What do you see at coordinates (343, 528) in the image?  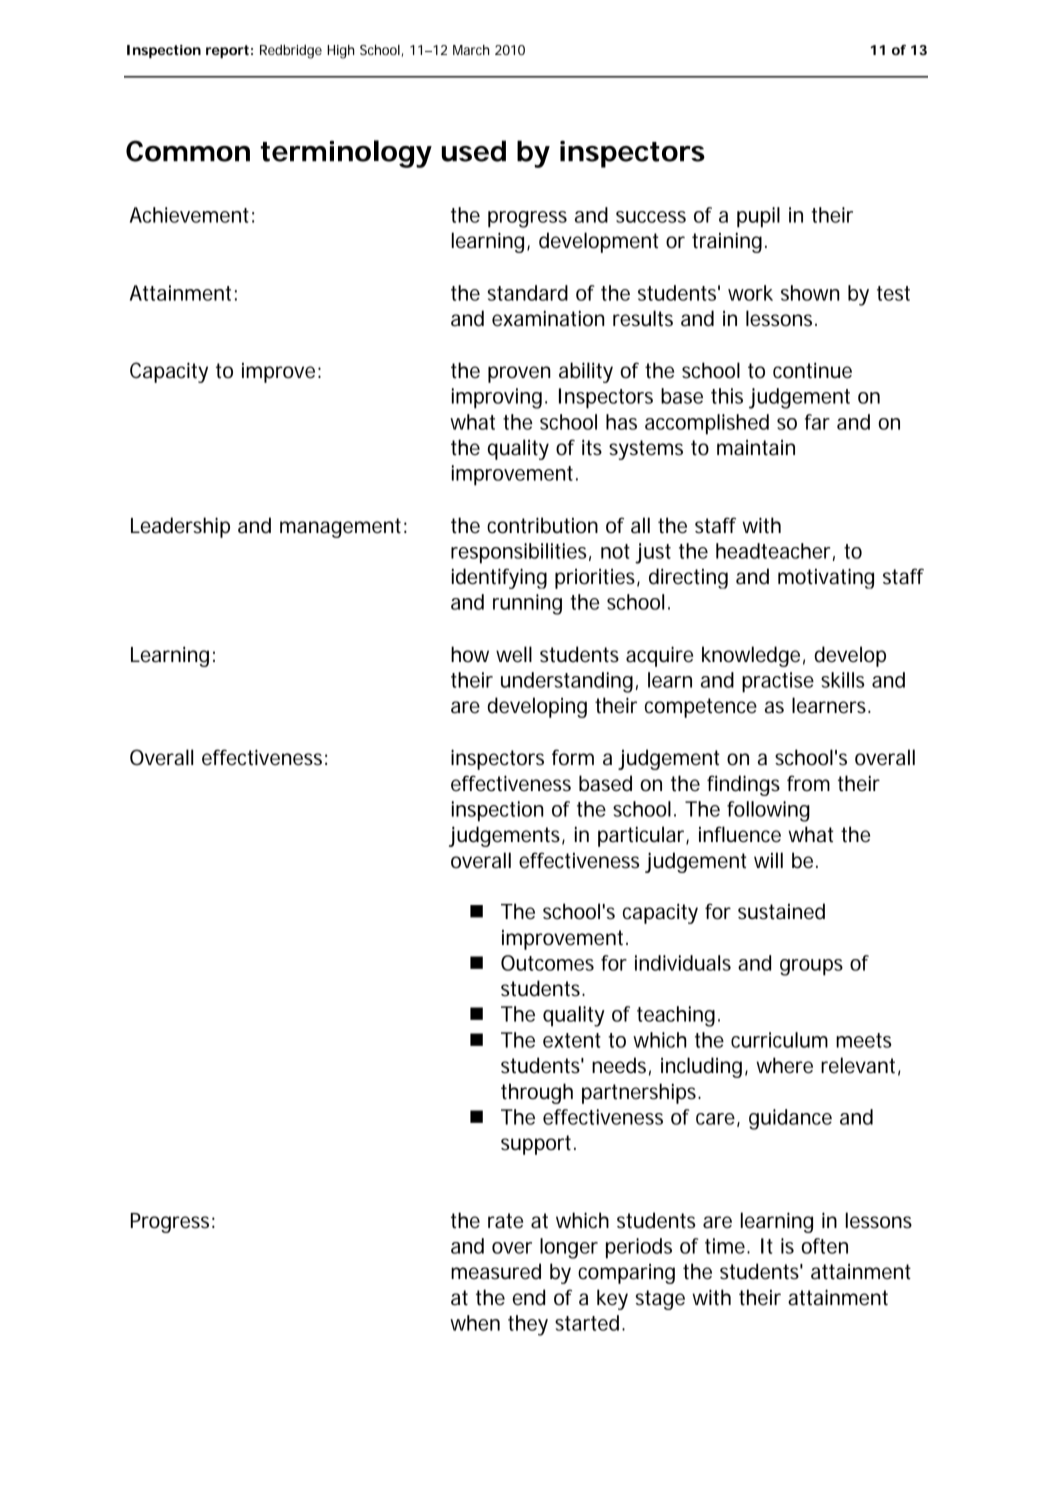 I see `management` at bounding box center [343, 528].
